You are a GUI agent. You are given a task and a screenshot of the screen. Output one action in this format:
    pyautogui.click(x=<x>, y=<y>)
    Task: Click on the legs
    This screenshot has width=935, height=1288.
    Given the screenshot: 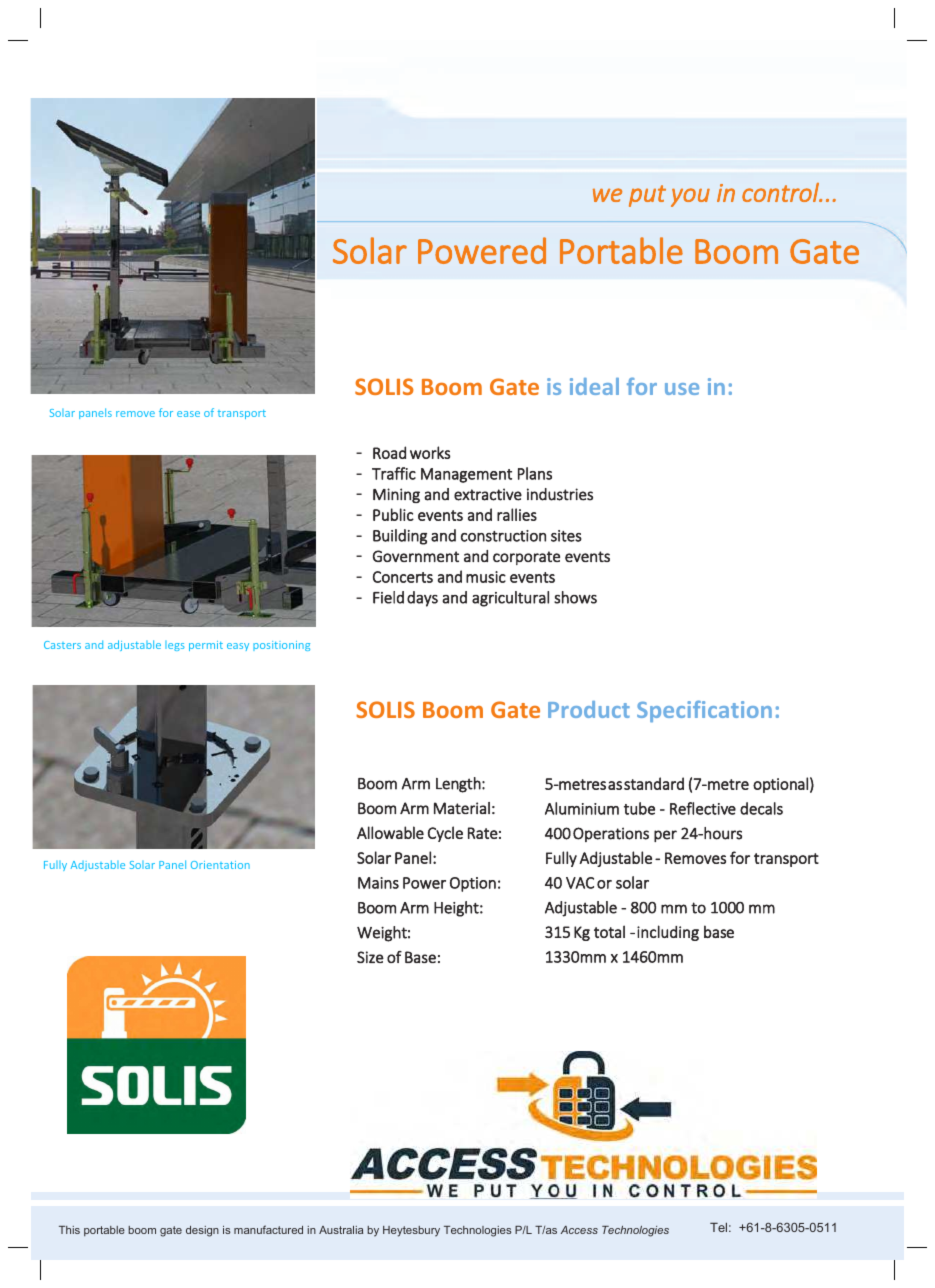 What is the action you would take?
    pyautogui.click(x=175, y=646)
